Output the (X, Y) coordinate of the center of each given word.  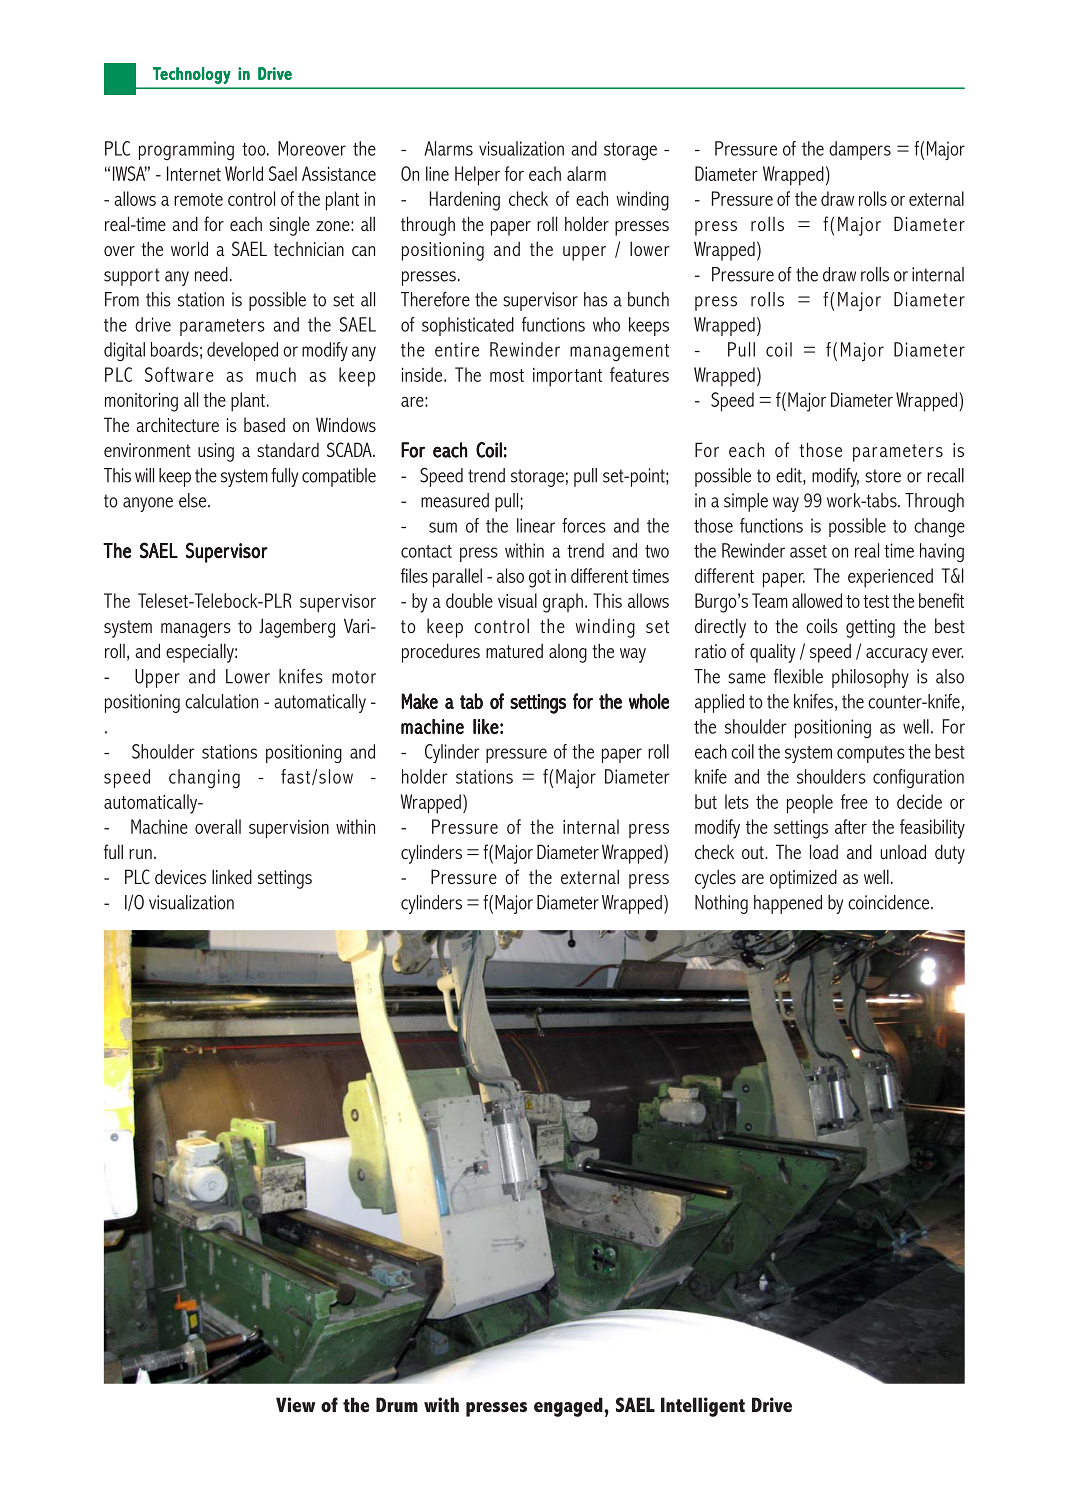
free (854, 801)
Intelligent (703, 1407)
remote (198, 199)
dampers (860, 150)
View (295, 1404)
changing (204, 779)
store (883, 476)
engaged (569, 1407)
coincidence (890, 902)
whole (649, 701)
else (194, 500)
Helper (477, 176)
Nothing (721, 904)
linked (232, 876)
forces (584, 525)
